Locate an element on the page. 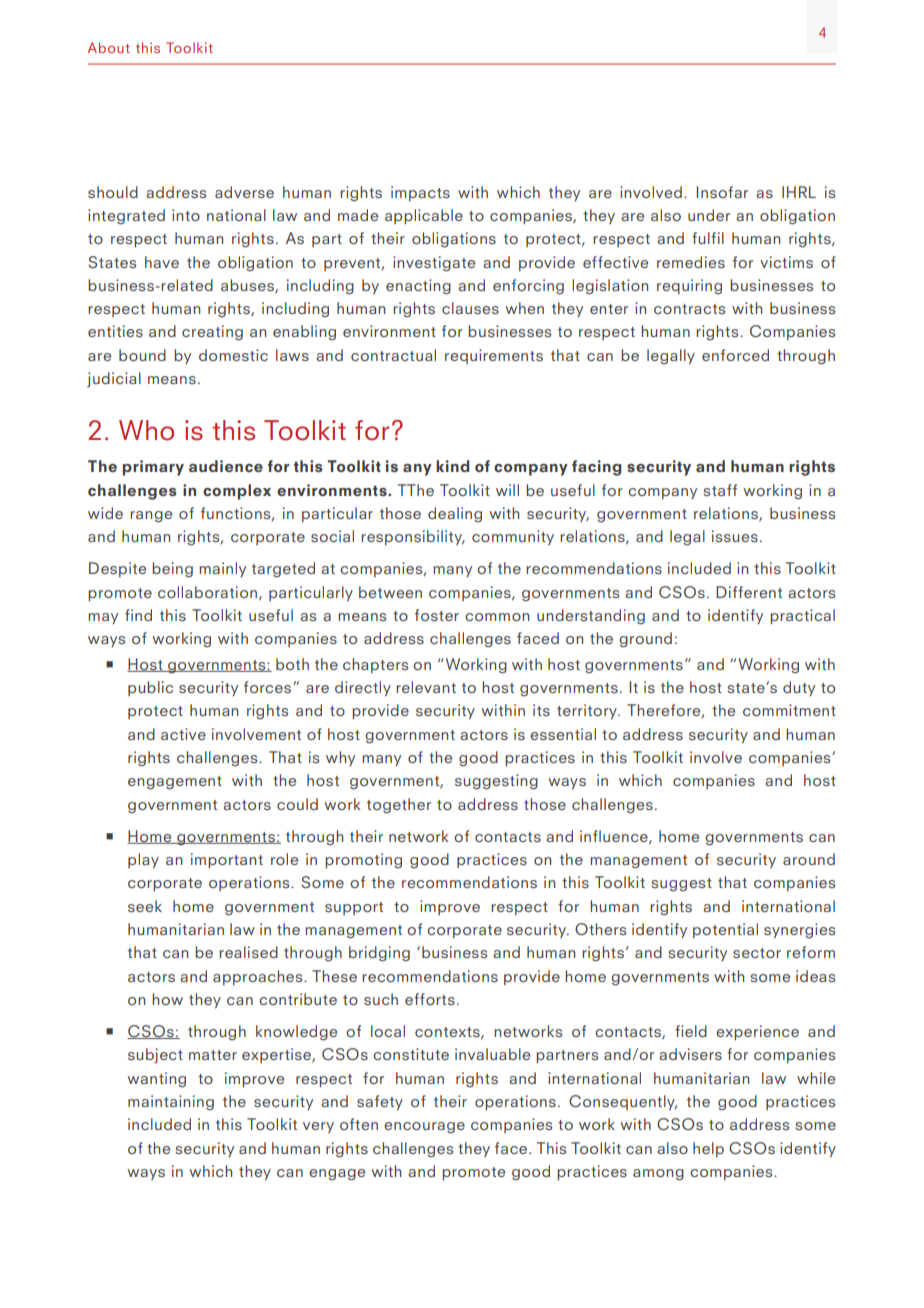 Image resolution: width=924 pixels, height=1308 pixels. Different is located at coordinates (749, 592).
